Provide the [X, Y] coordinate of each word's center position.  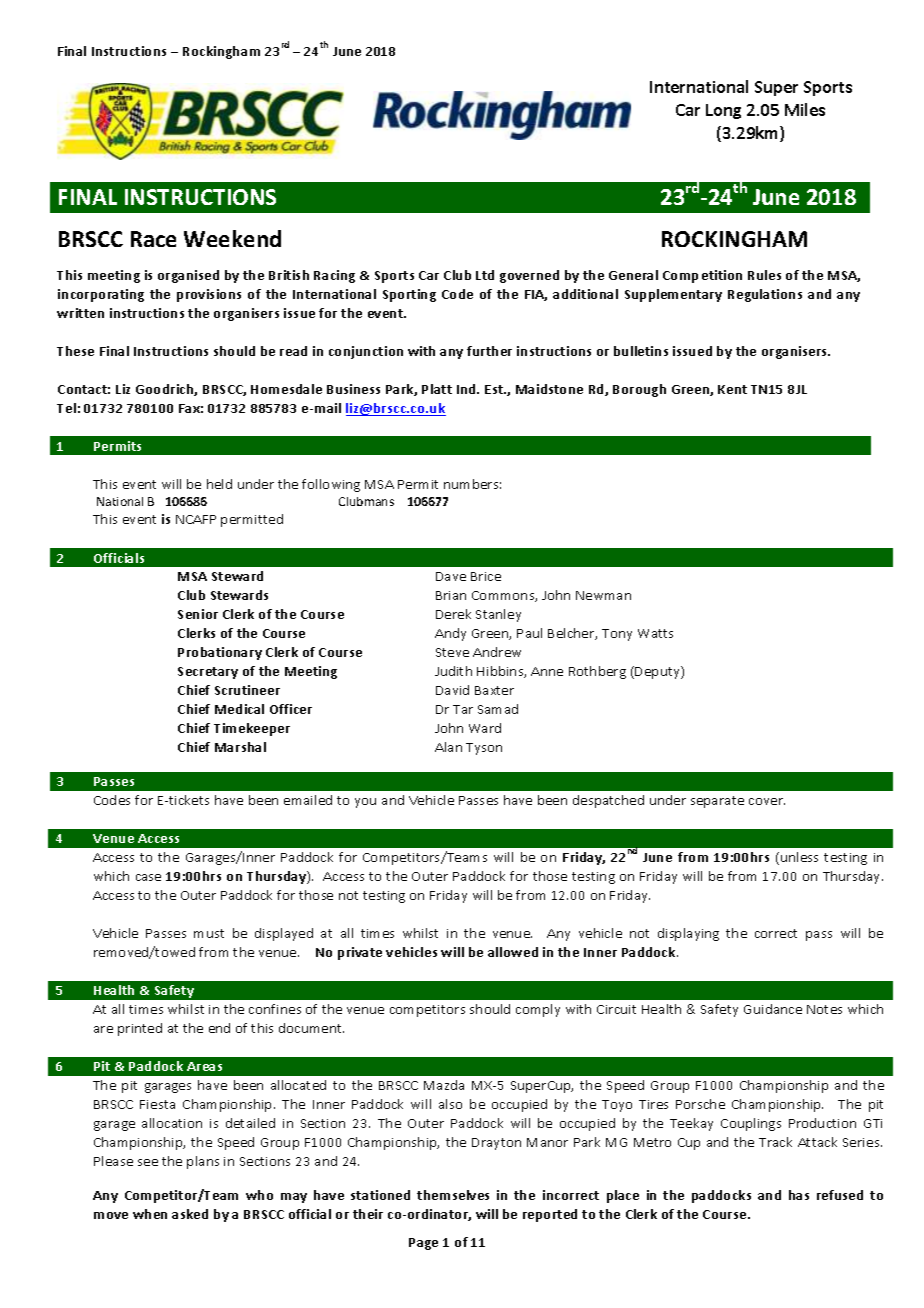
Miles [805, 109]
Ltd [485, 275]
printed [140, 1029]
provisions [209, 295]
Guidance [773, 1009]
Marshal [240, 747]
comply [538, 1010]
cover [767, 801]
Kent [732, 389]
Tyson [484, 749]
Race [153, 239]
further [489, 351]
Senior [198, 614]
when [150, 1214]
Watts [655, 633]
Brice [486, 576]
